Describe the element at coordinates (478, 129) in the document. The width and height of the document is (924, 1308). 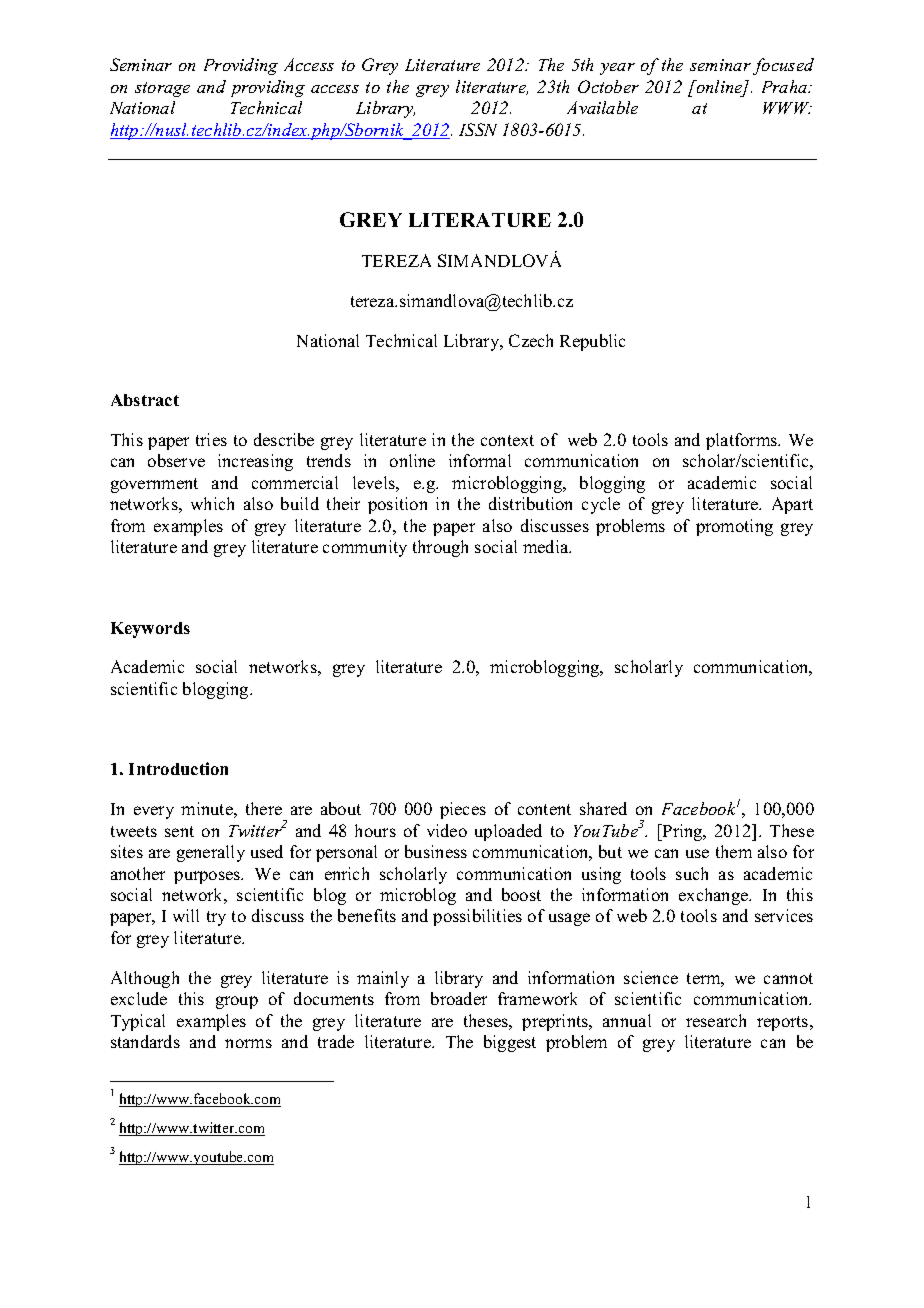
I see `ISSN` at that location.
